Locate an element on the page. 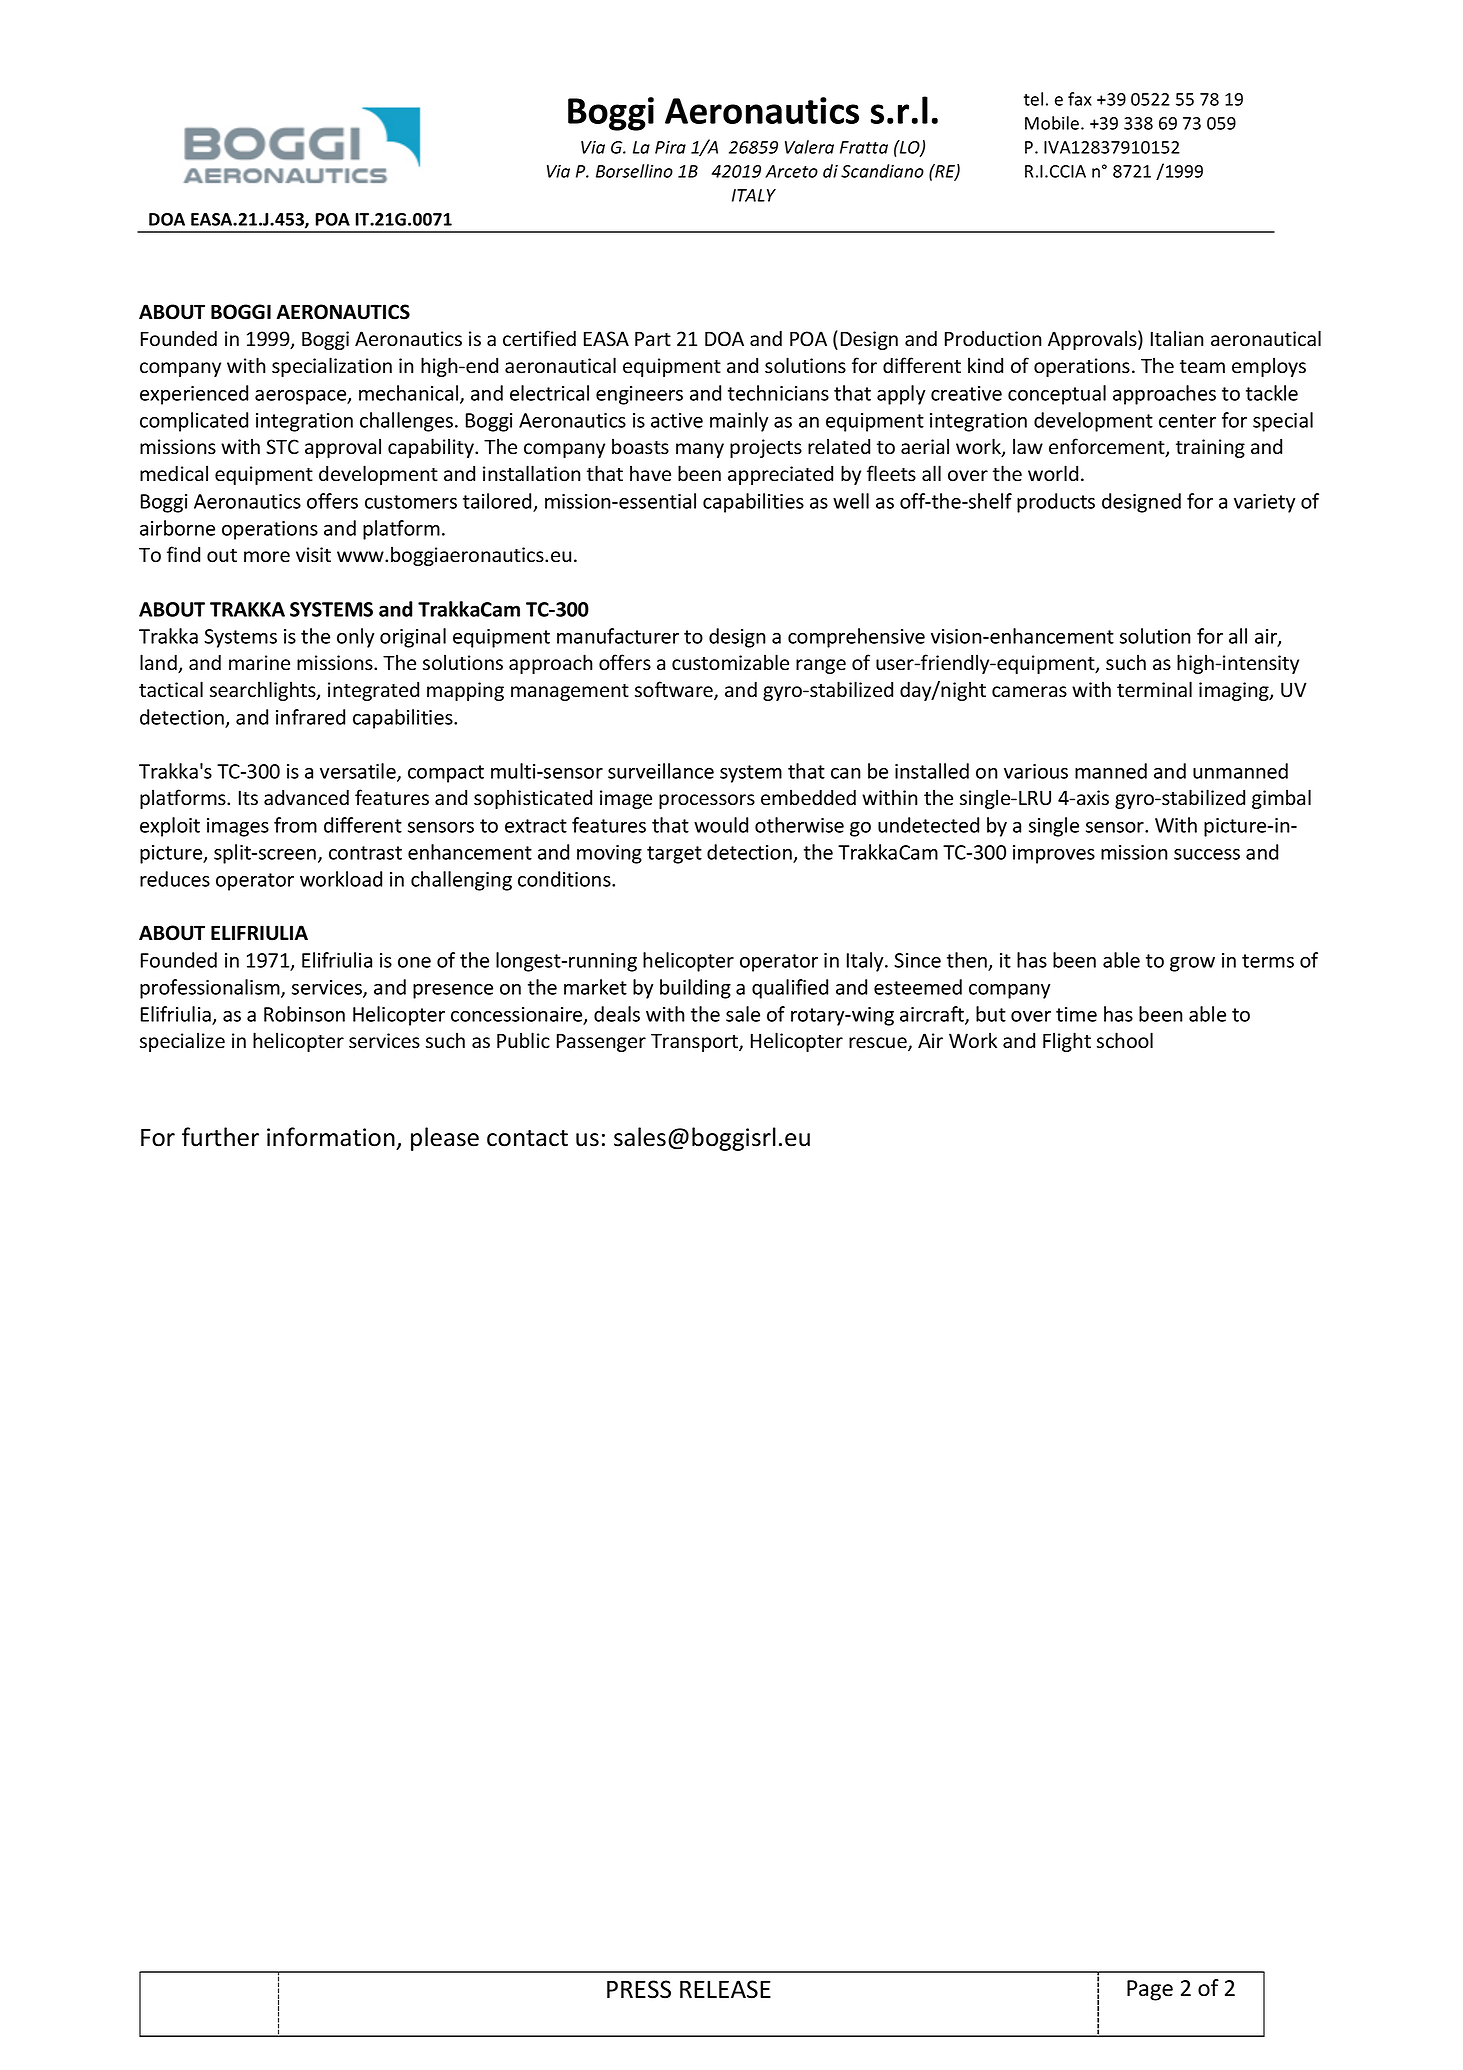 This page has width=1463, height=2070. infrared is located at coordinates (310, 717).
